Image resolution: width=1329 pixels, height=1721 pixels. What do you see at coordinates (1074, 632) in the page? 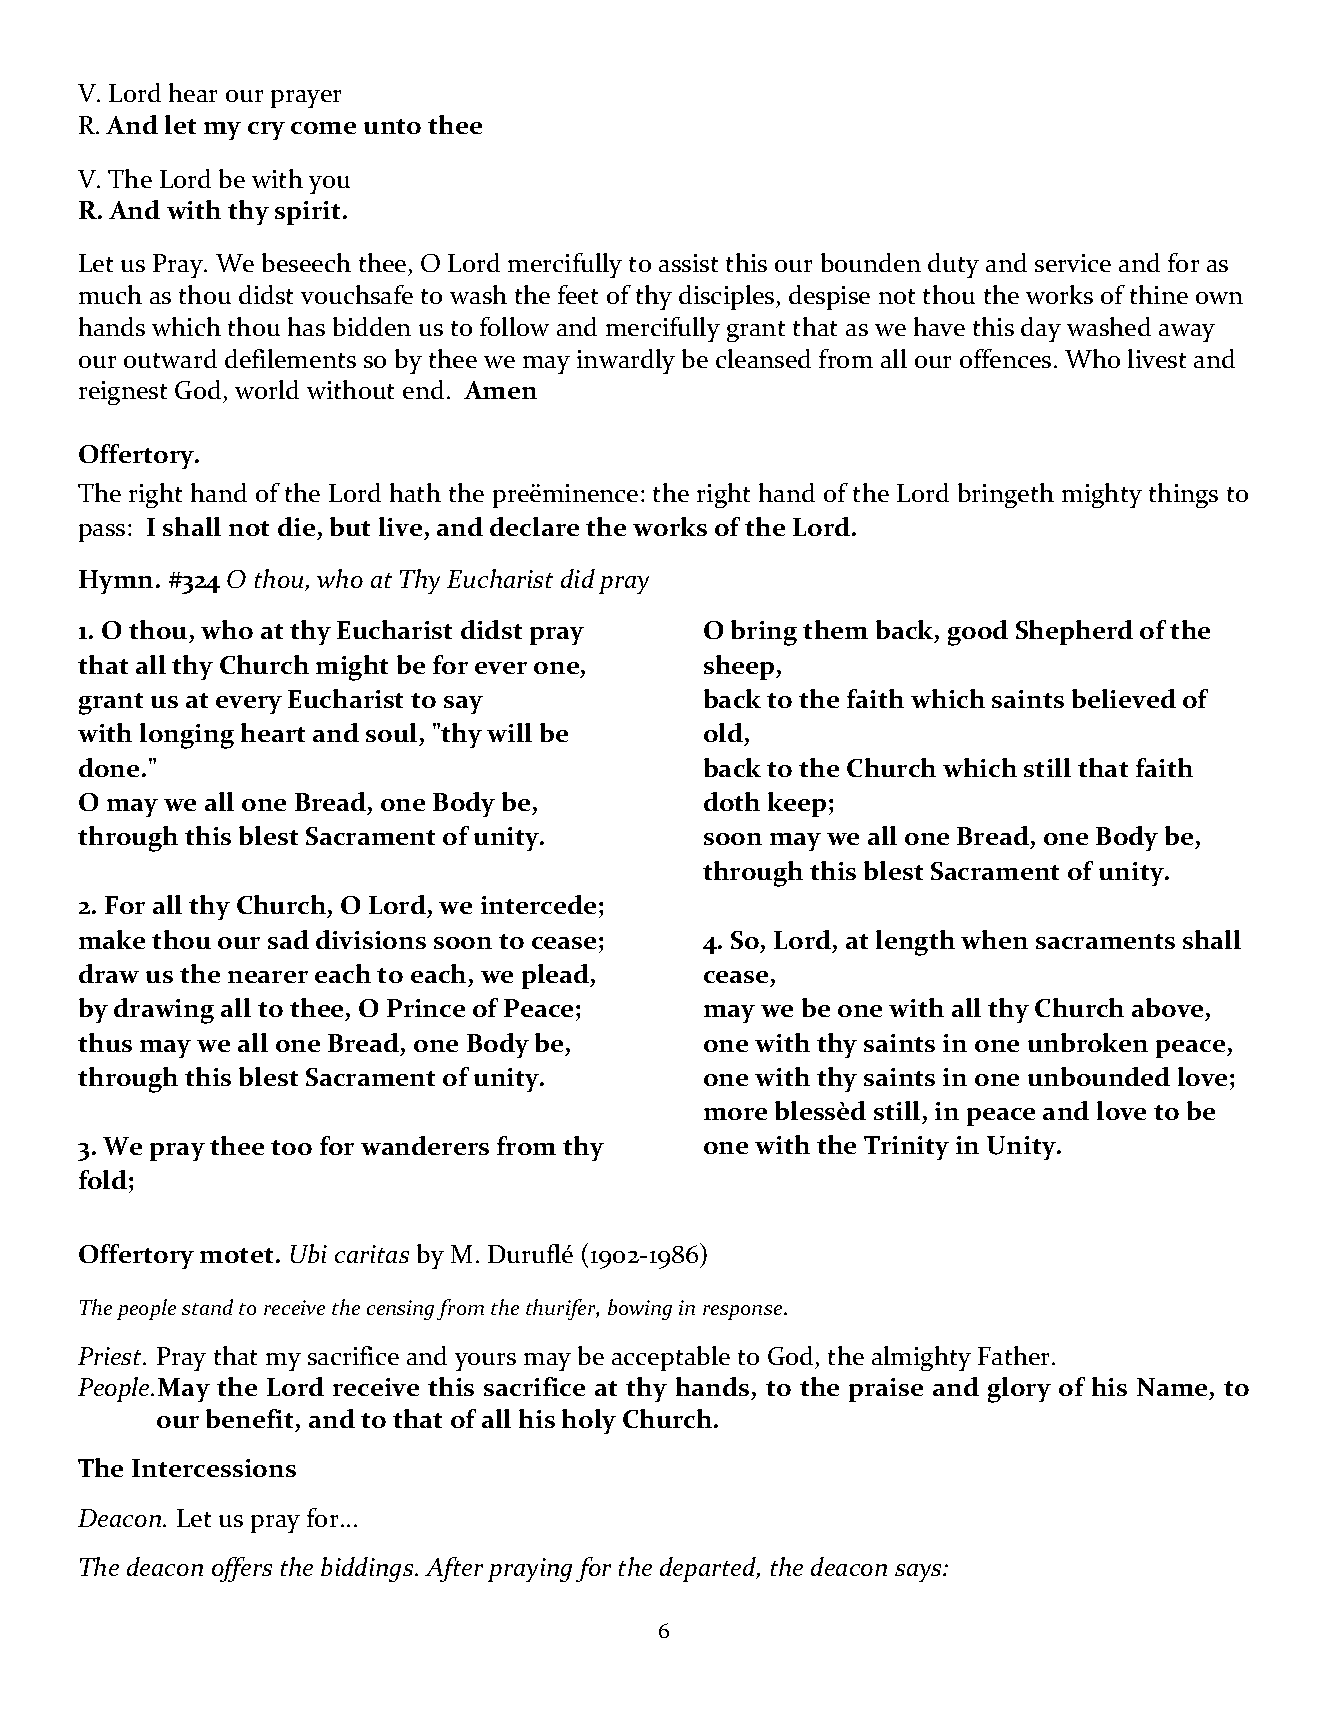
I see `Shepherd` at bounding box center [1074, 632].
